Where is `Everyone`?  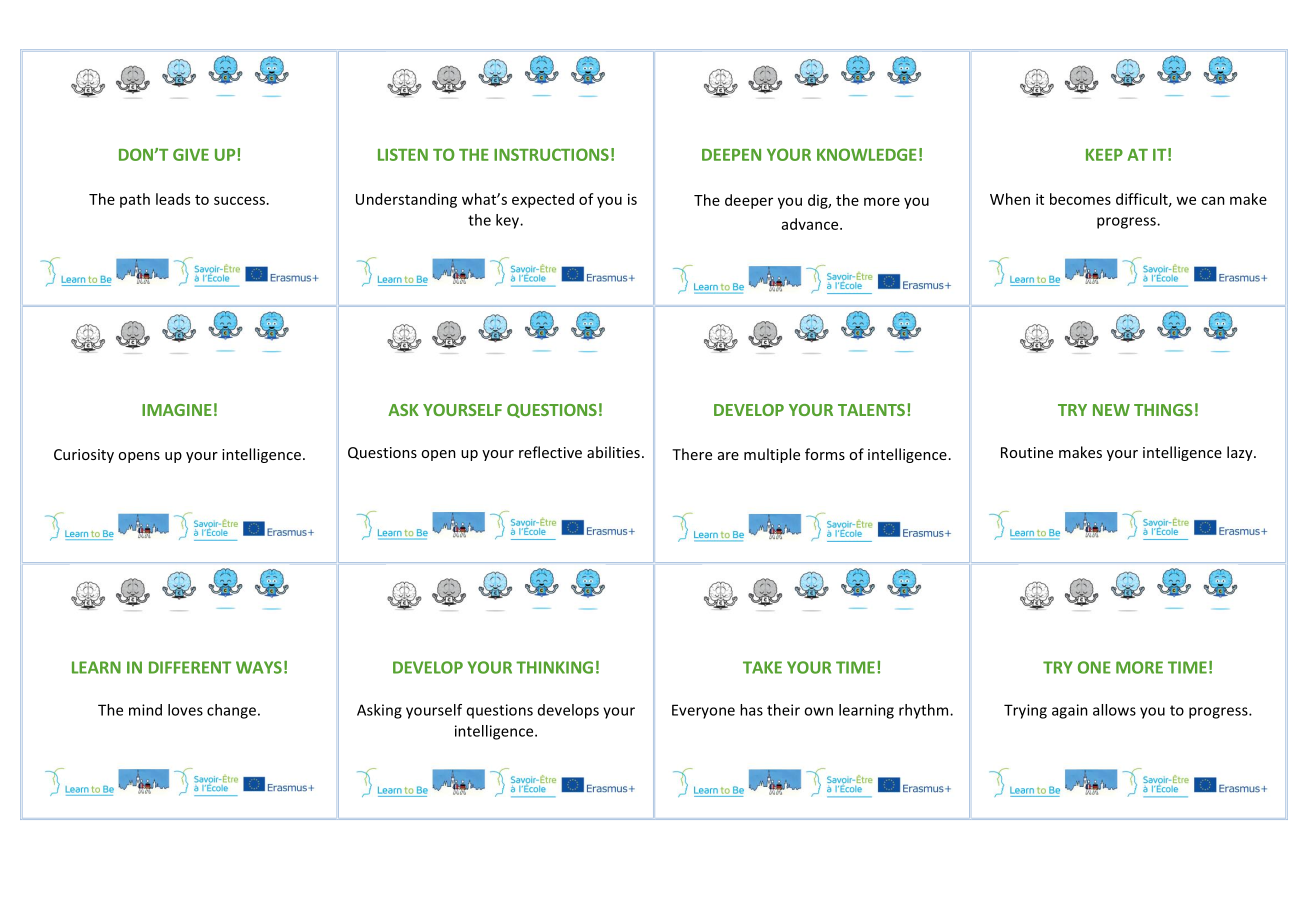 Everyone is located at coordinates (703, 711).
